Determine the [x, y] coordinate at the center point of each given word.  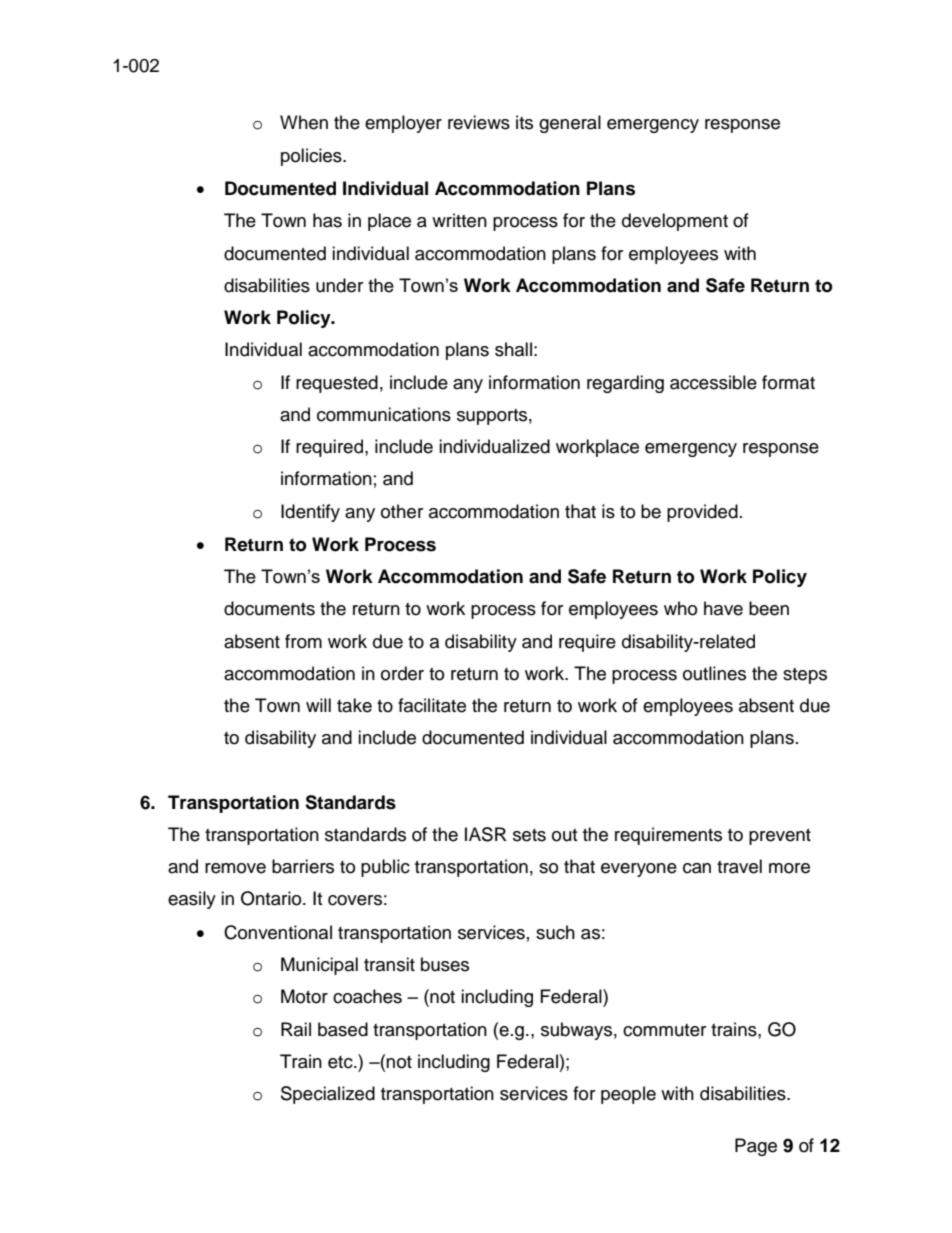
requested [337, 384]
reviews [479, 122]
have [723, 608]
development [675, 222]
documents [269, 608]
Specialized [328, 1095]
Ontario [272, 898]
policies [312, 157]
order [402, 673]
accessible [713, 382]
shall [513, 349]
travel [739, 866]
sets [529, 835]
